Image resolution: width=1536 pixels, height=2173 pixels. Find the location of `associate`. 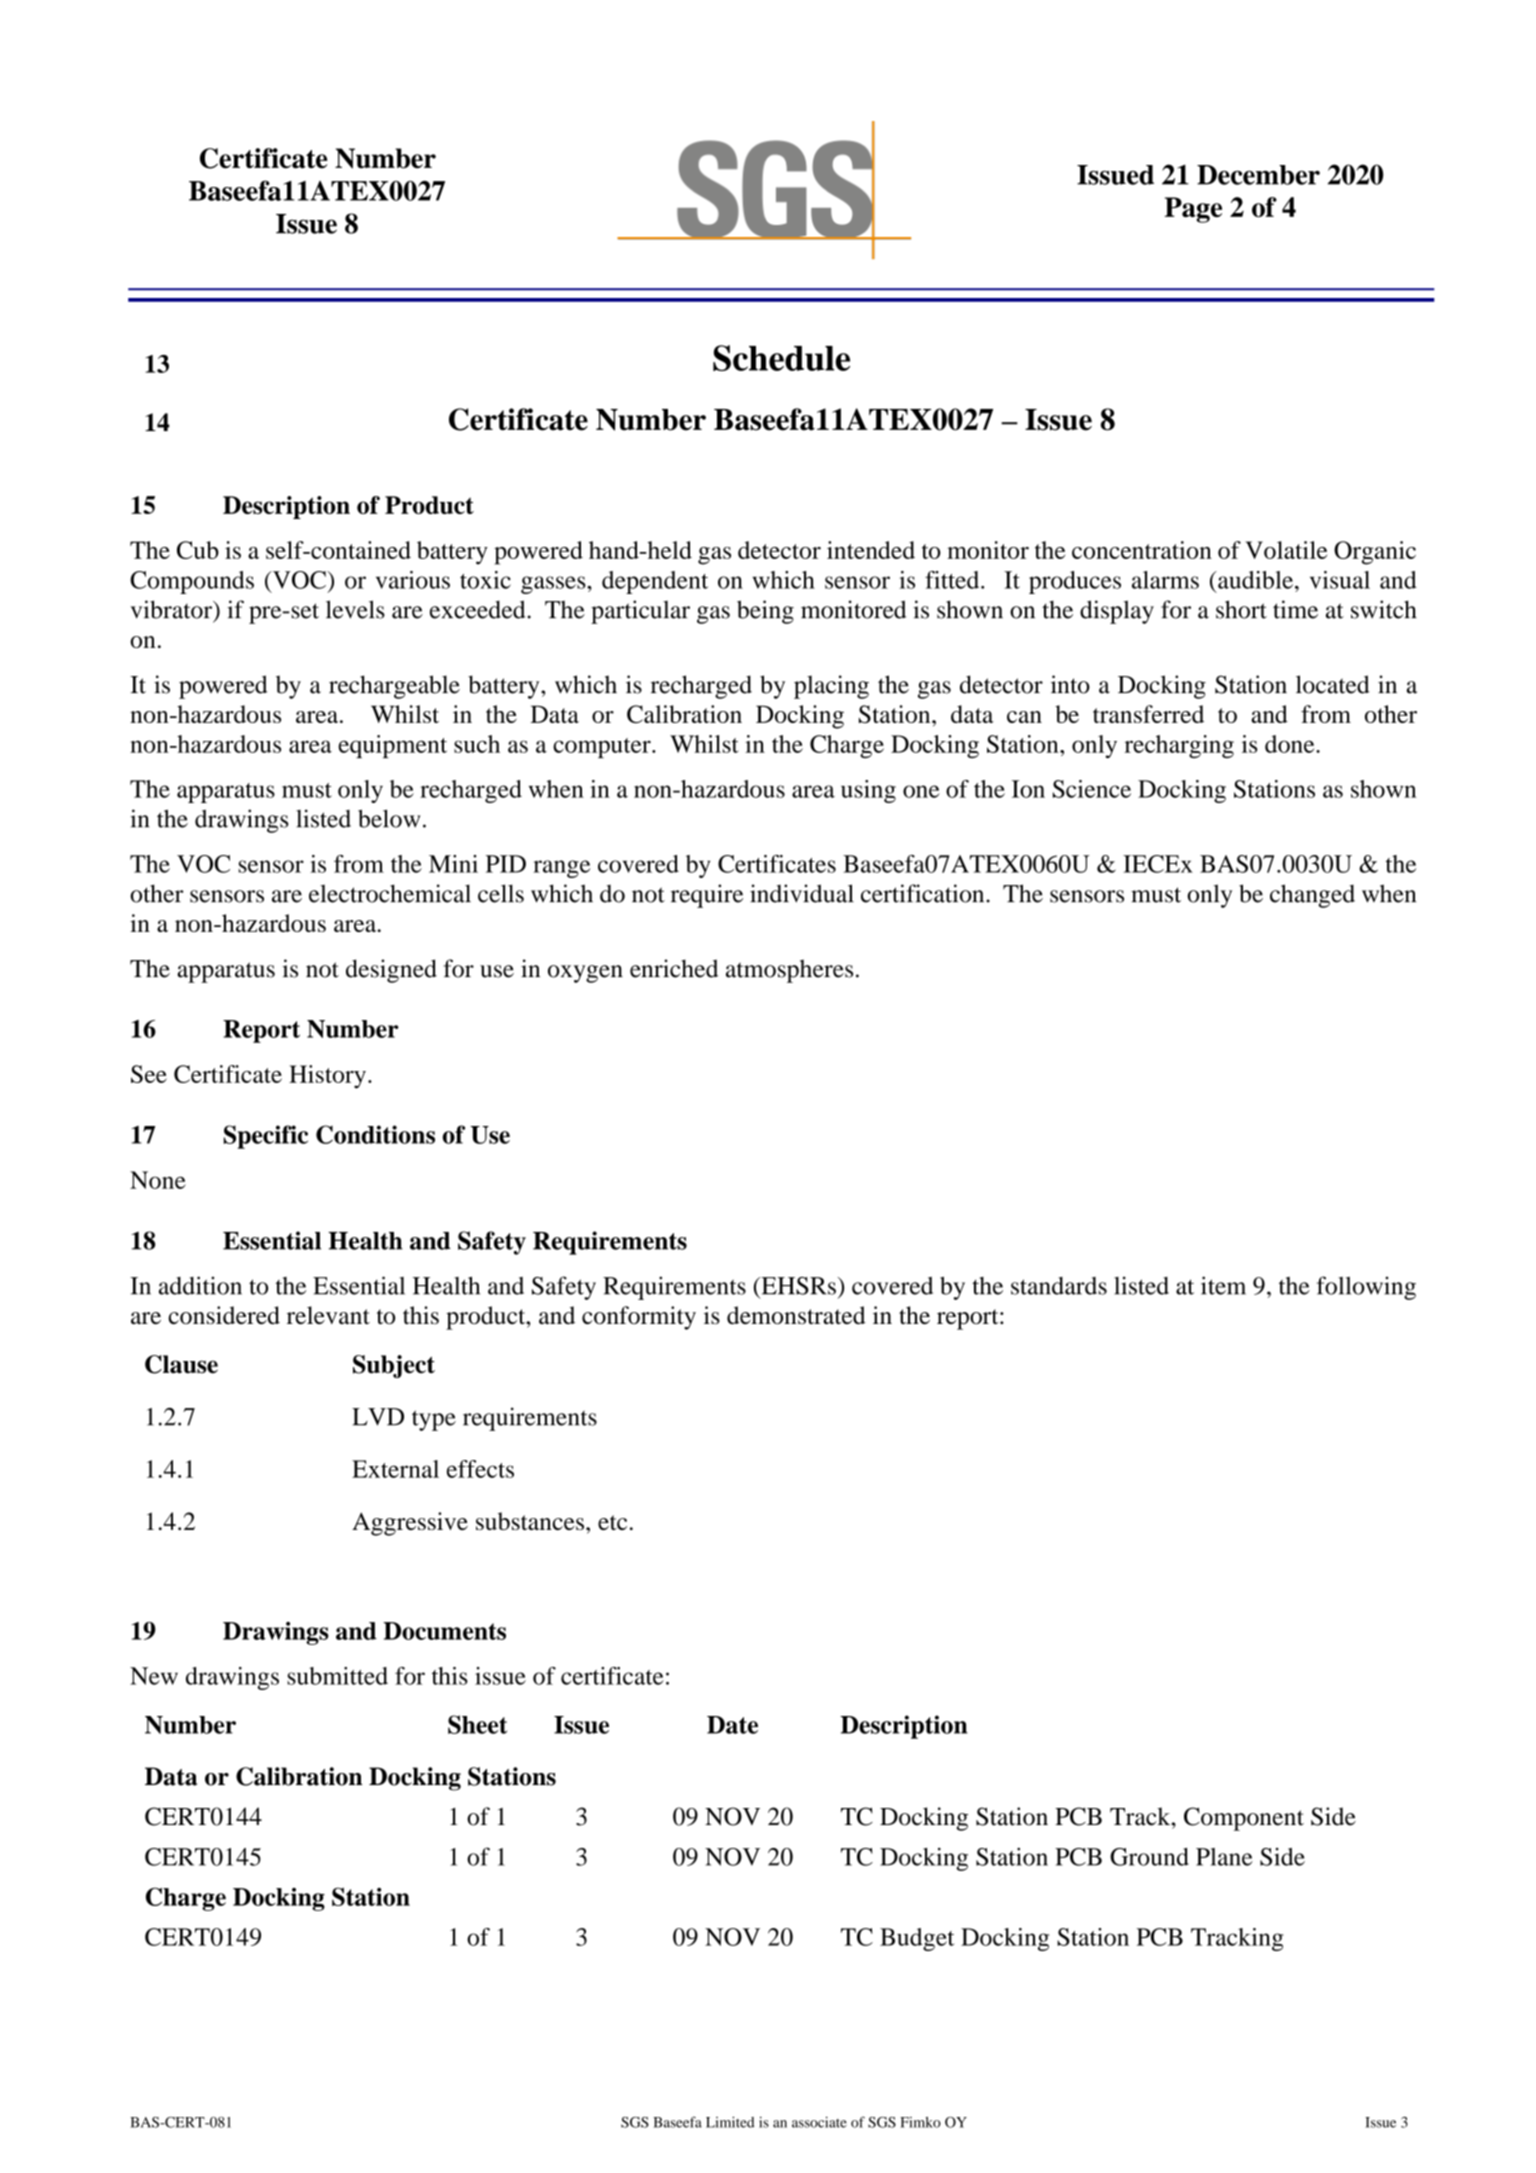

associate is located at coordinates (819, 2122).
